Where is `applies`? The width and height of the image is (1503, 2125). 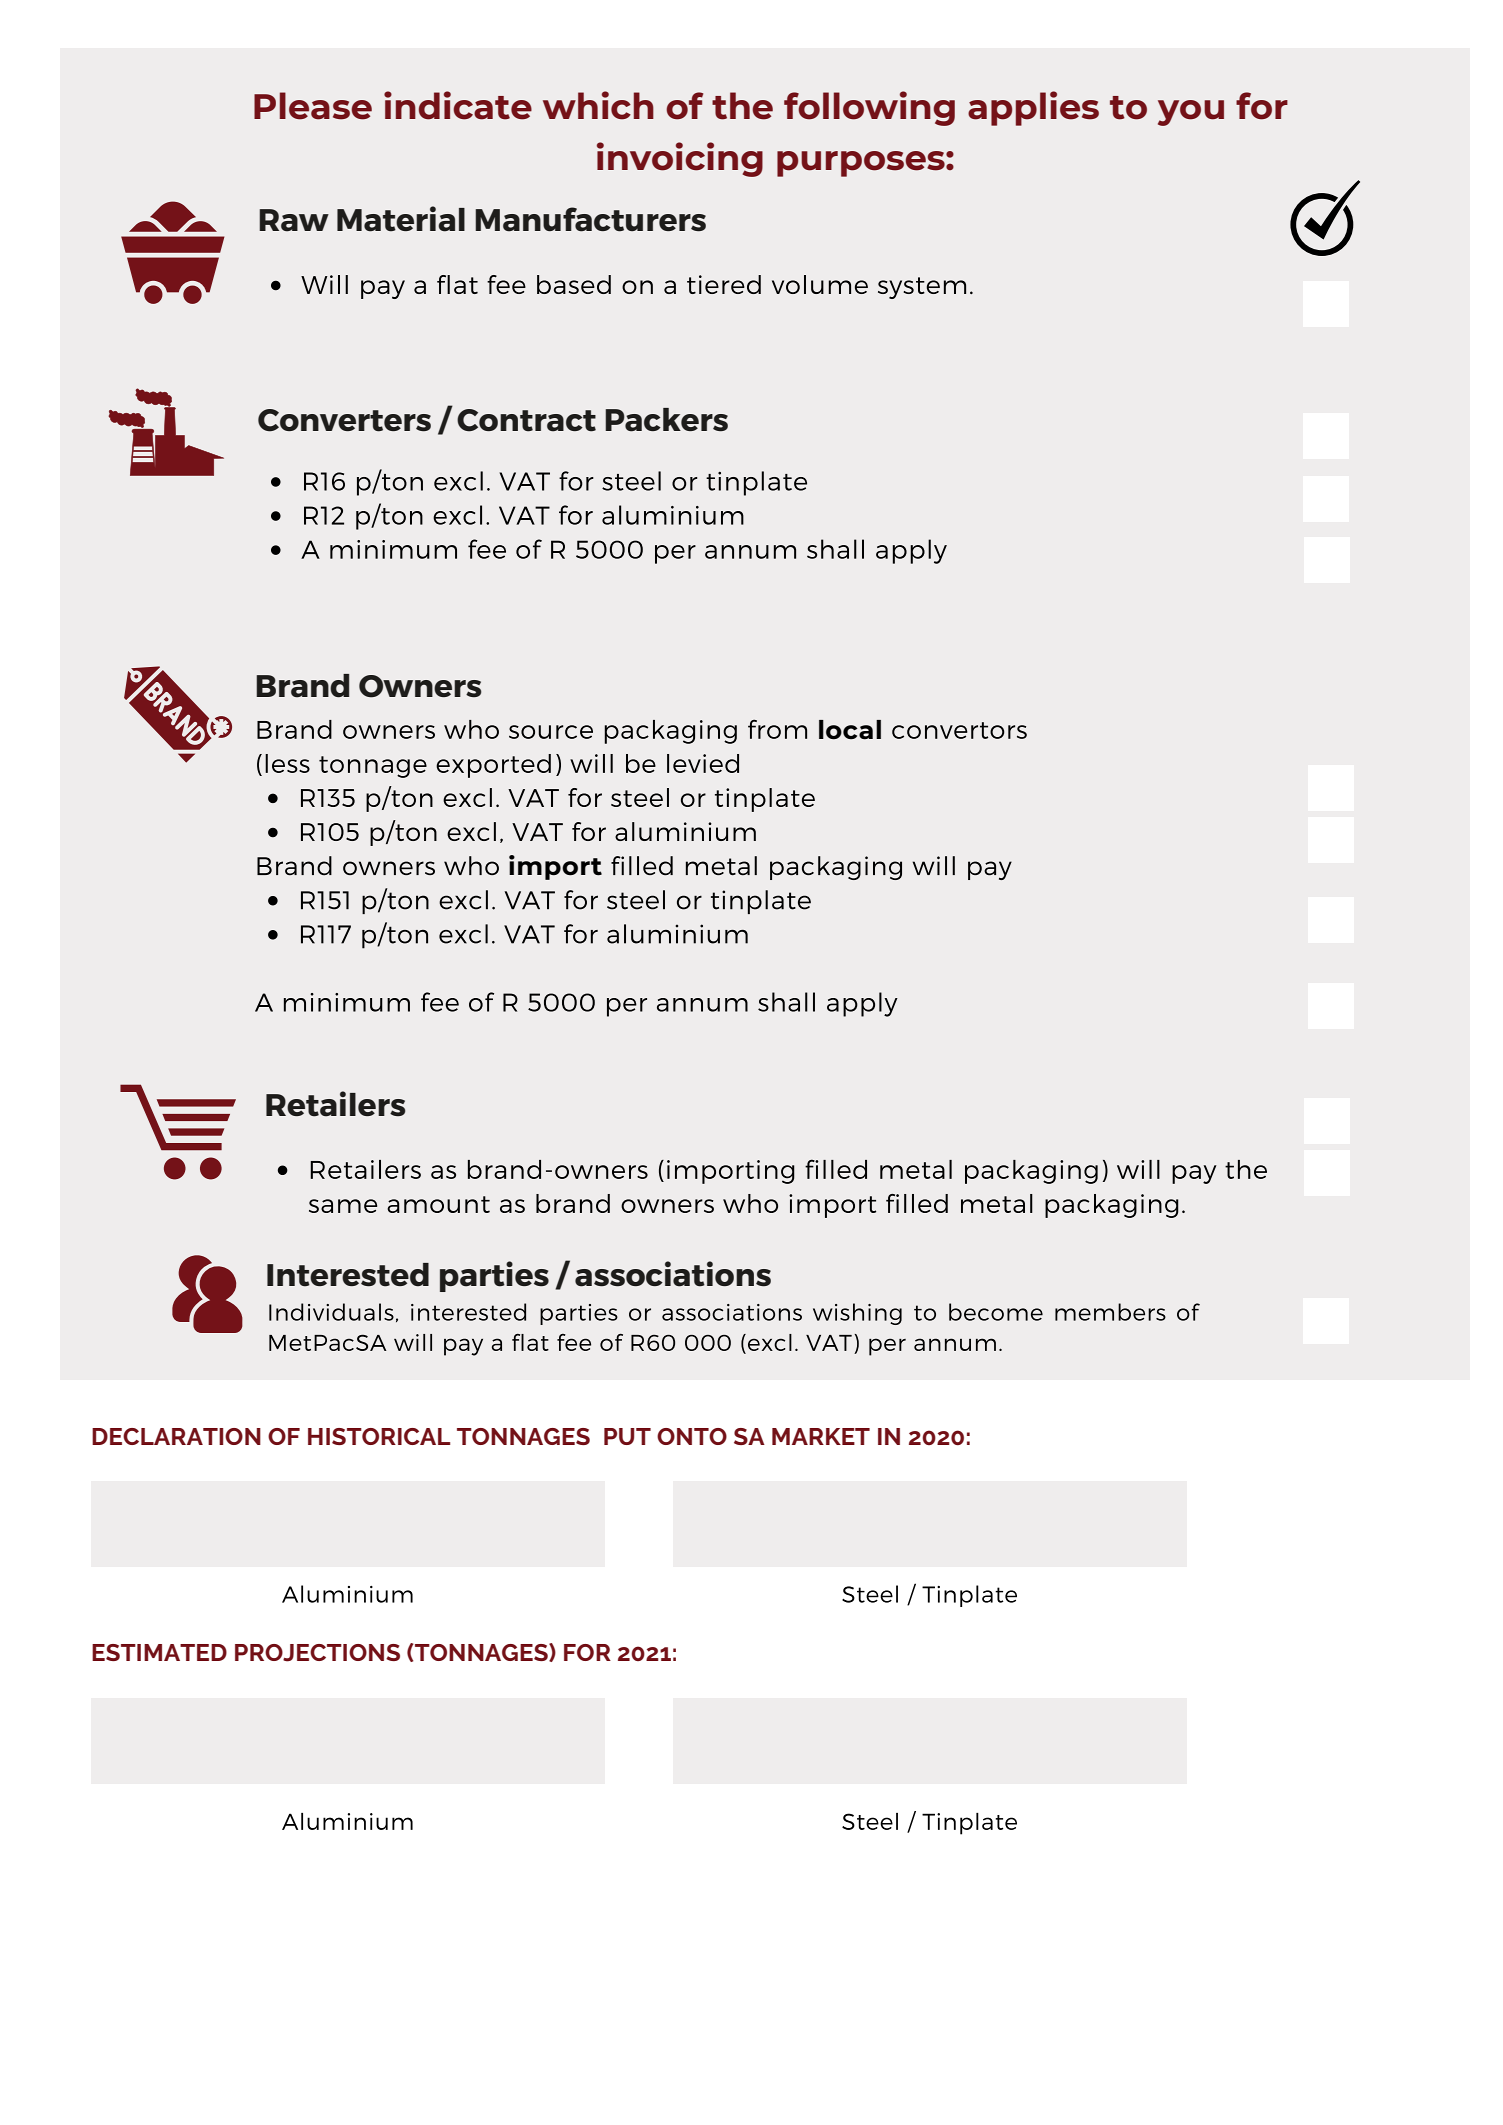
applies is located at coordinates (1033, 108).
